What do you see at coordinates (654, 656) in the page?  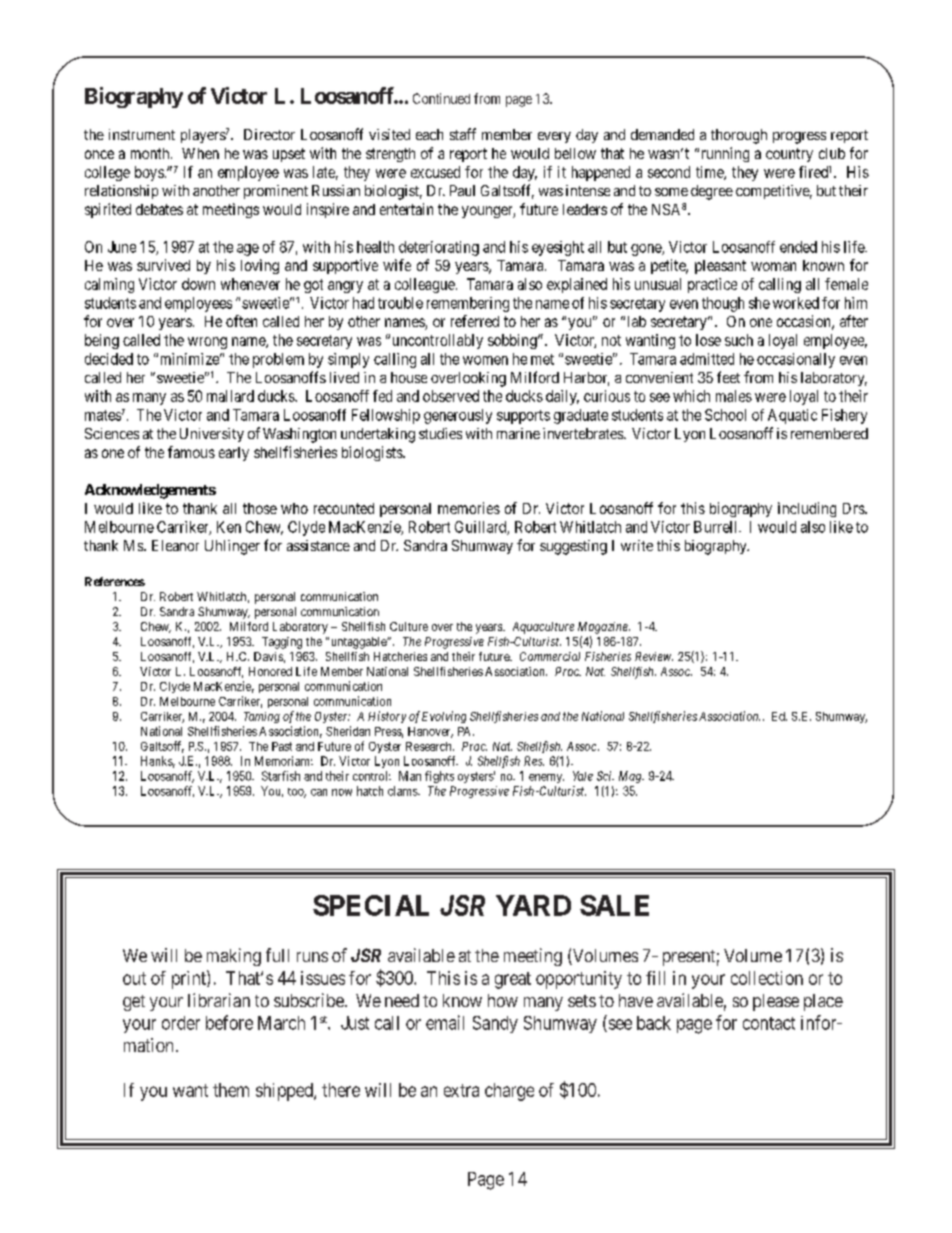 I see `Review` at bounding box center [654, 656].
